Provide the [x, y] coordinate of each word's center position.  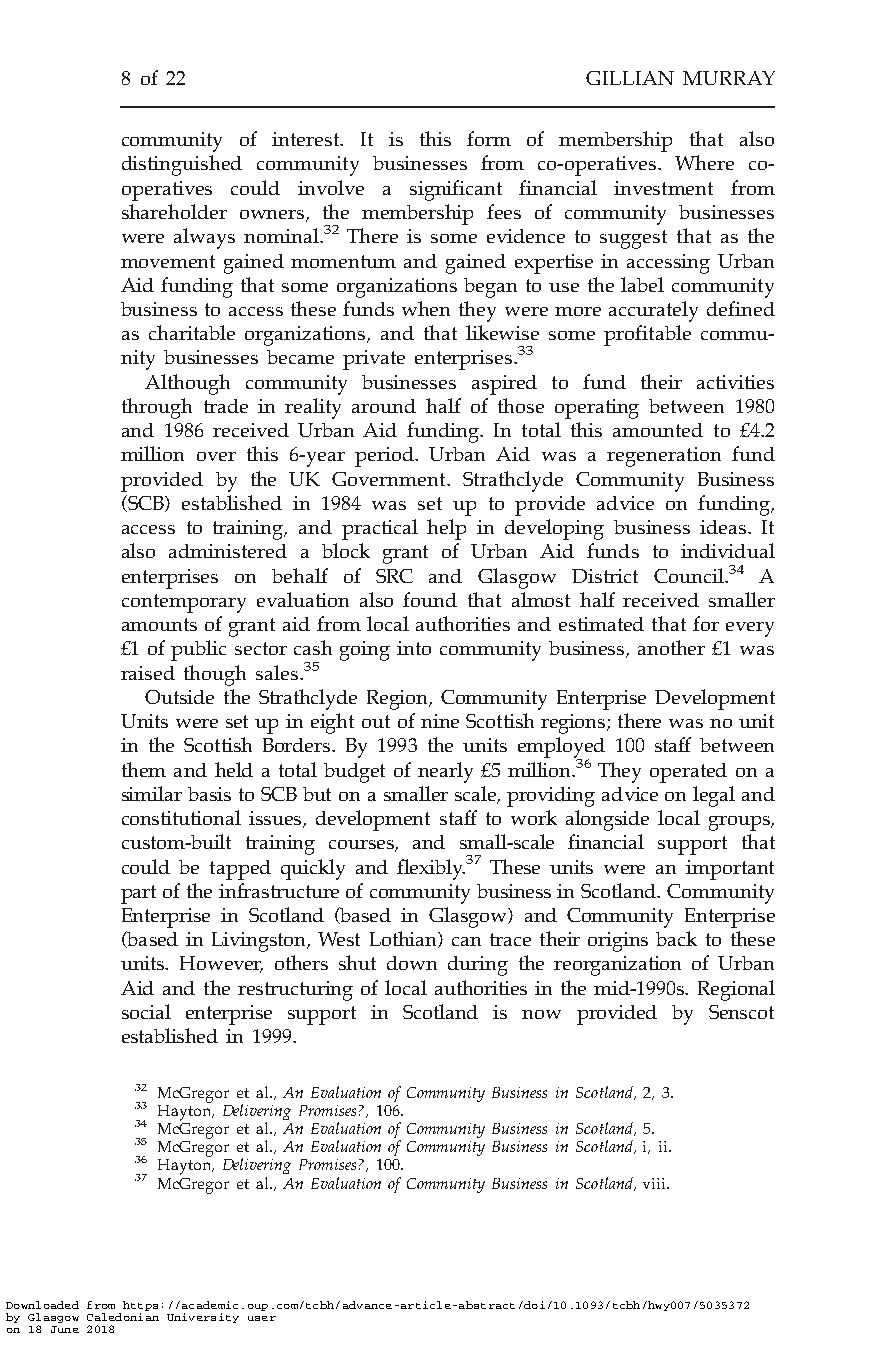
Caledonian [123, 1315]
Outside [179, 697]
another [671, 647]
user [262, 1318]
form [489, 138]
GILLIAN [630, 78]
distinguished [182, 165]
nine [440, 721]
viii [656, 1183]
